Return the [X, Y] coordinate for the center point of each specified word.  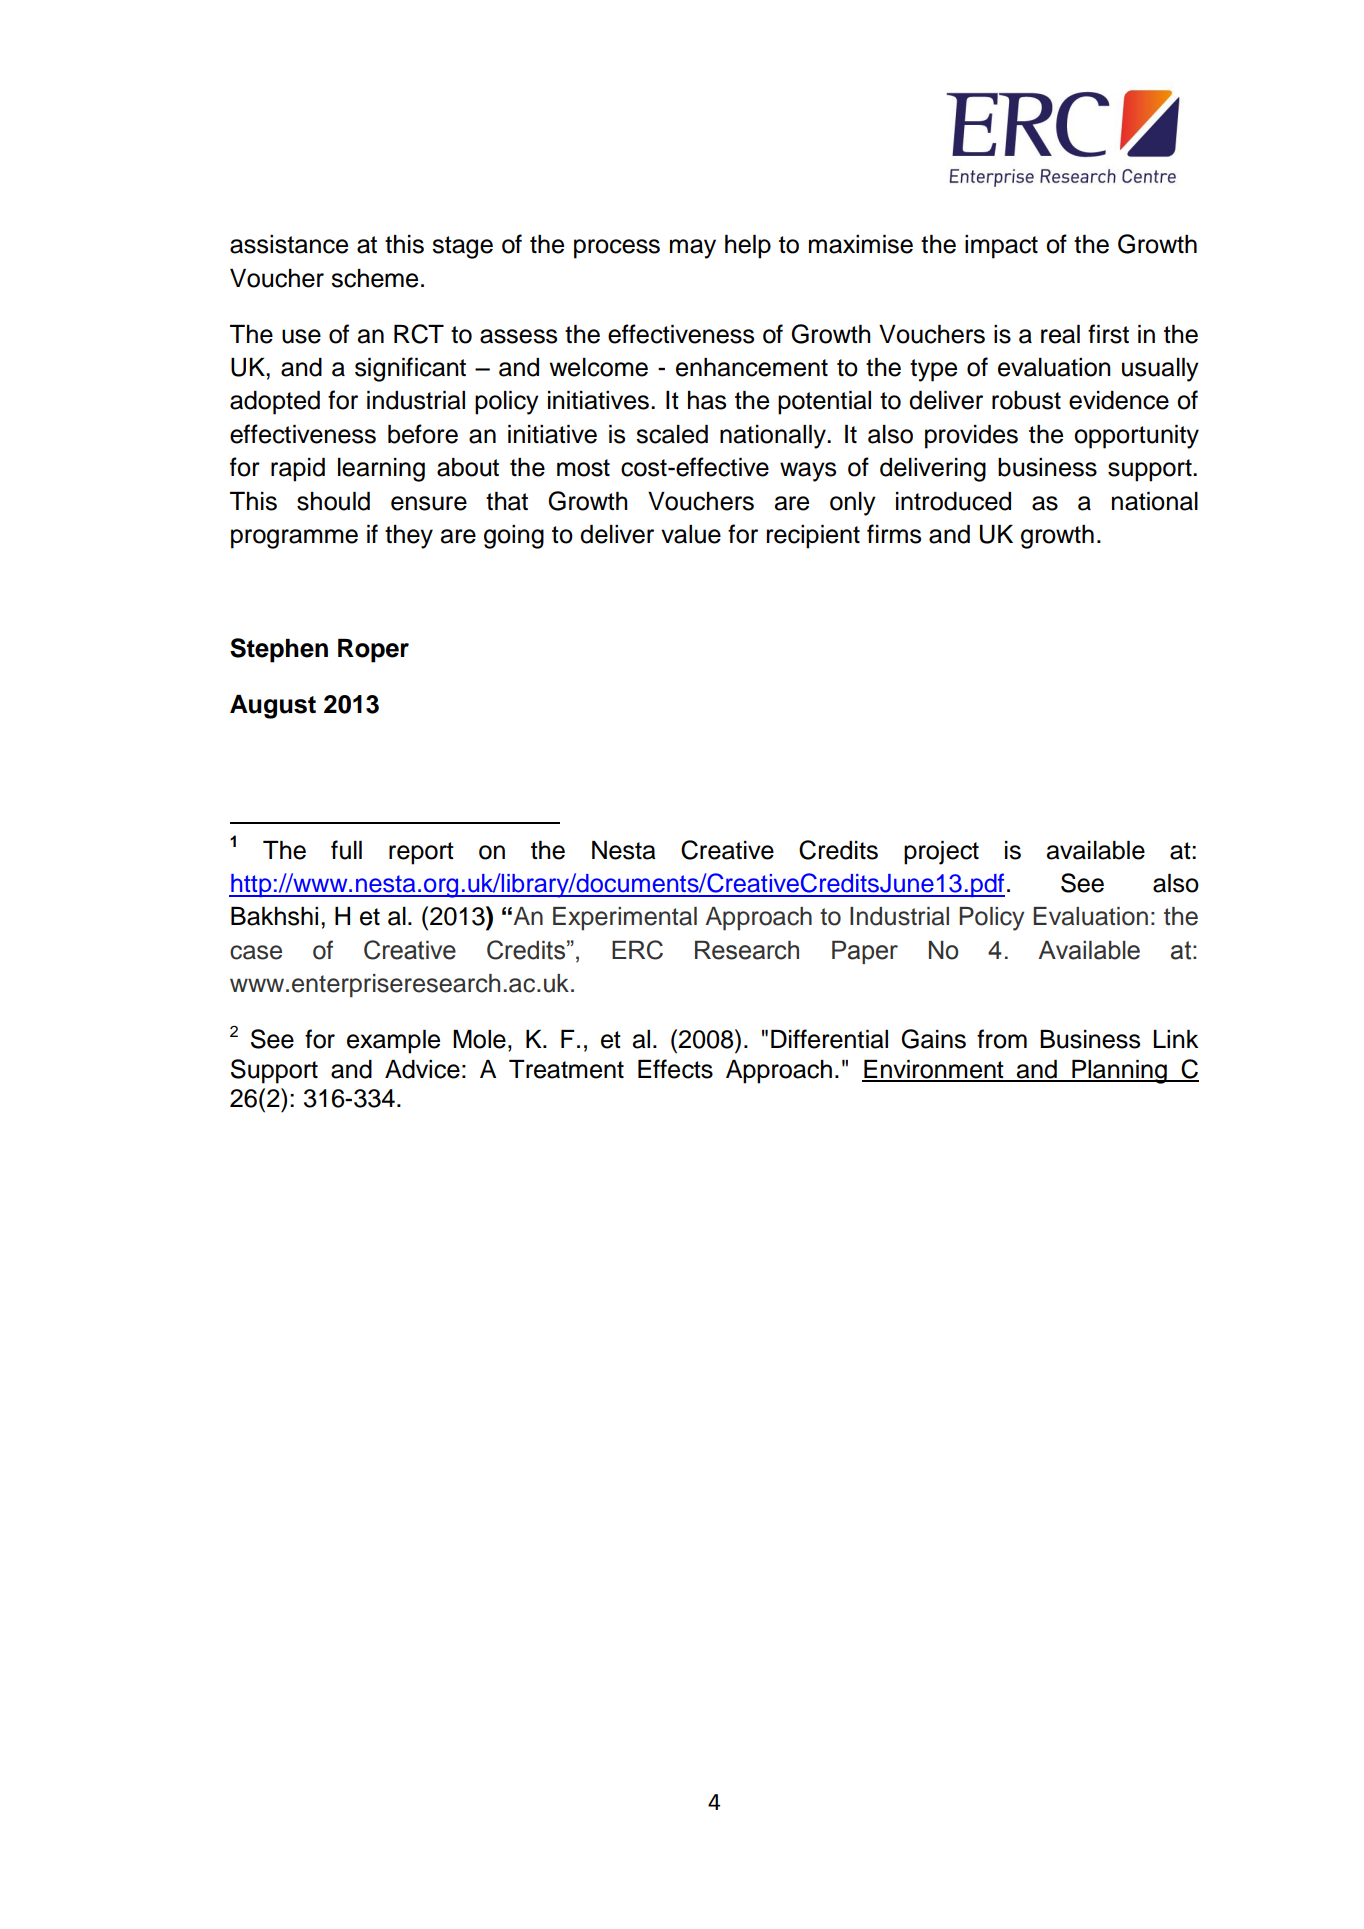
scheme [374, 278]
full [346, 850]
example [393, 1042]
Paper [865, 952]
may [693, 249]
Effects [675, 1069]
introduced [953, 501]
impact [1001, 247]
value [691, 534]
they [409, 537]
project [941, 853]
